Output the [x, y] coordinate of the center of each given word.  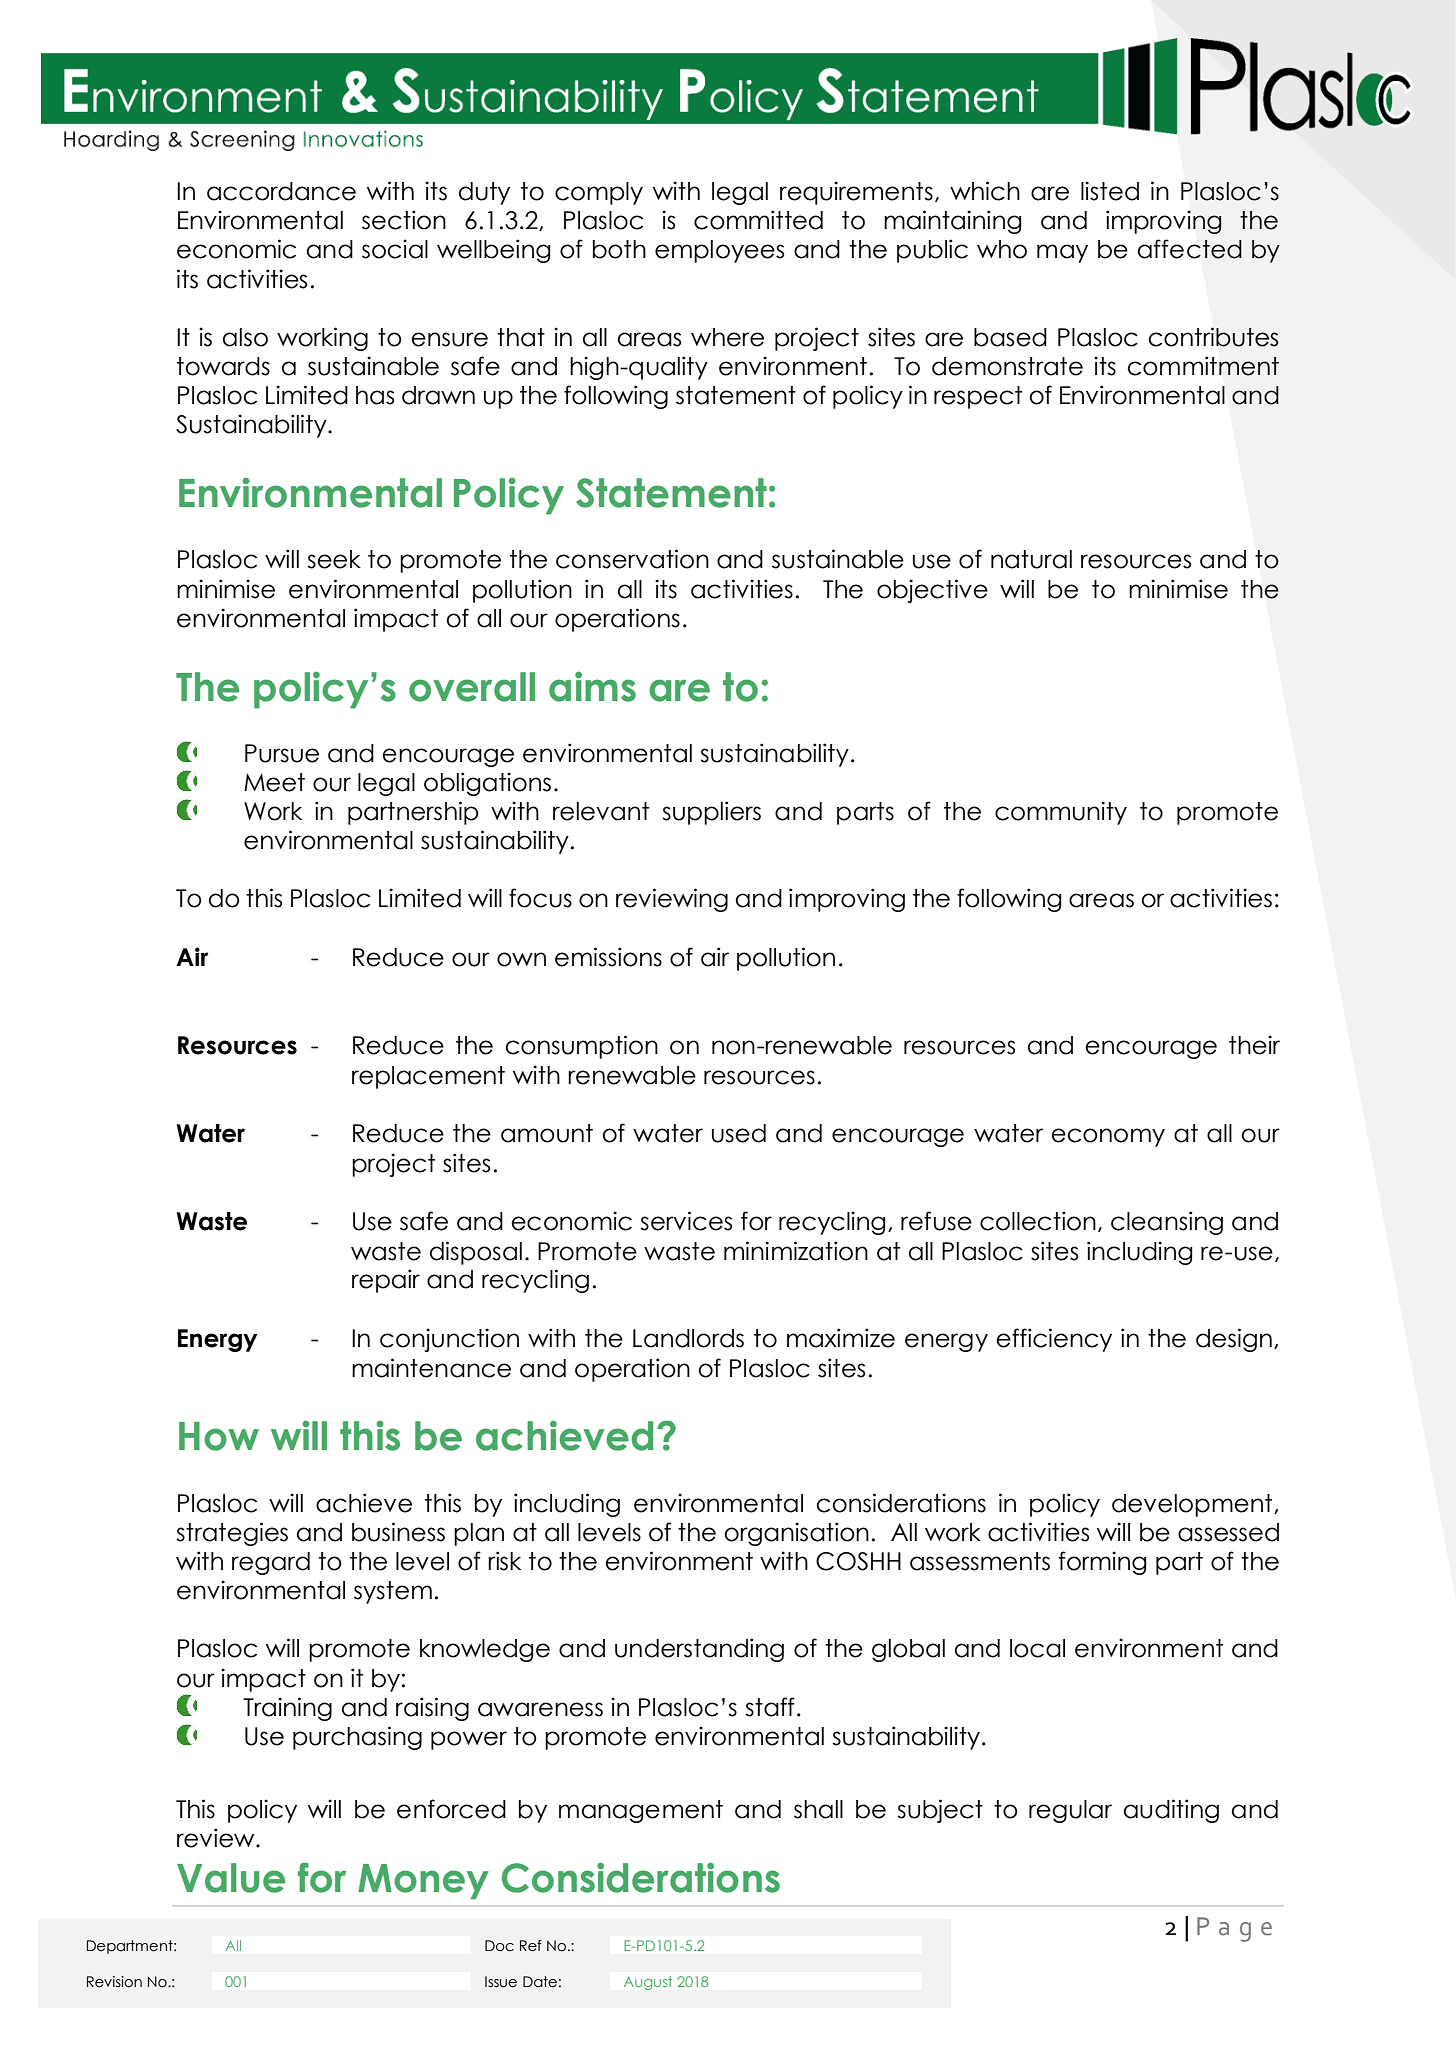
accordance [281, 191]
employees [719, 251]
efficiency [1054, 1340]
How [219, 1436]
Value [231, 1878]
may [1062, 253]
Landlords [688, 1338]
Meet [274, 782]
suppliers [711, 813]
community [1061, 813]
